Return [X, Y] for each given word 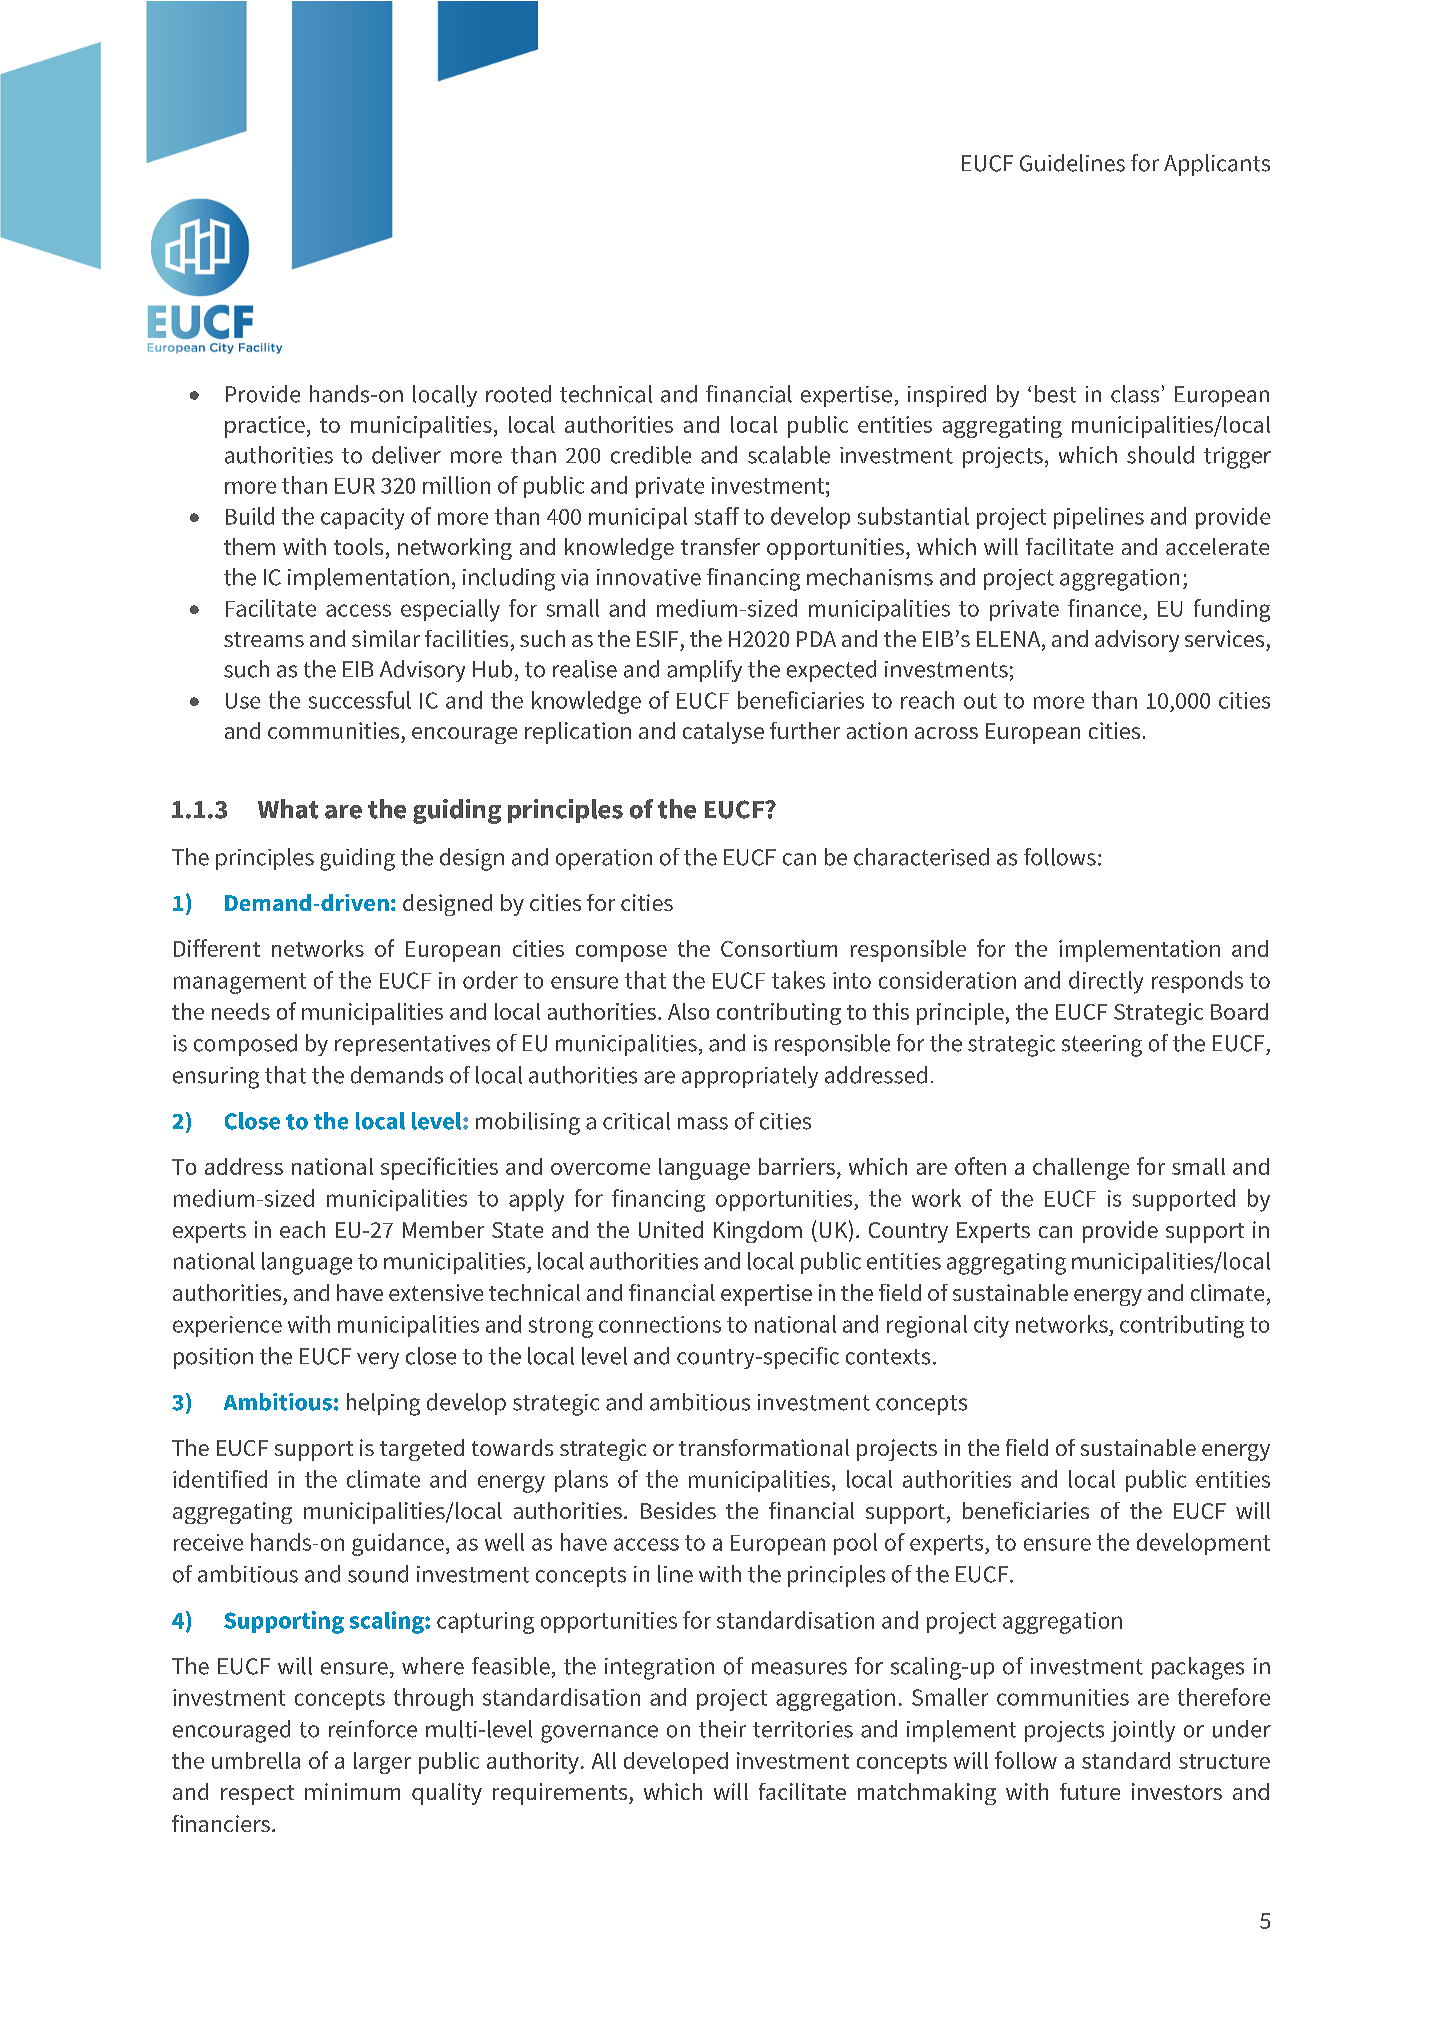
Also [688, 1011]
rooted [518, 394]
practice [265, 427]
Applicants [1217, 165]
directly [1106, 982]
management [240, 983]
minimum [352, 1791]
